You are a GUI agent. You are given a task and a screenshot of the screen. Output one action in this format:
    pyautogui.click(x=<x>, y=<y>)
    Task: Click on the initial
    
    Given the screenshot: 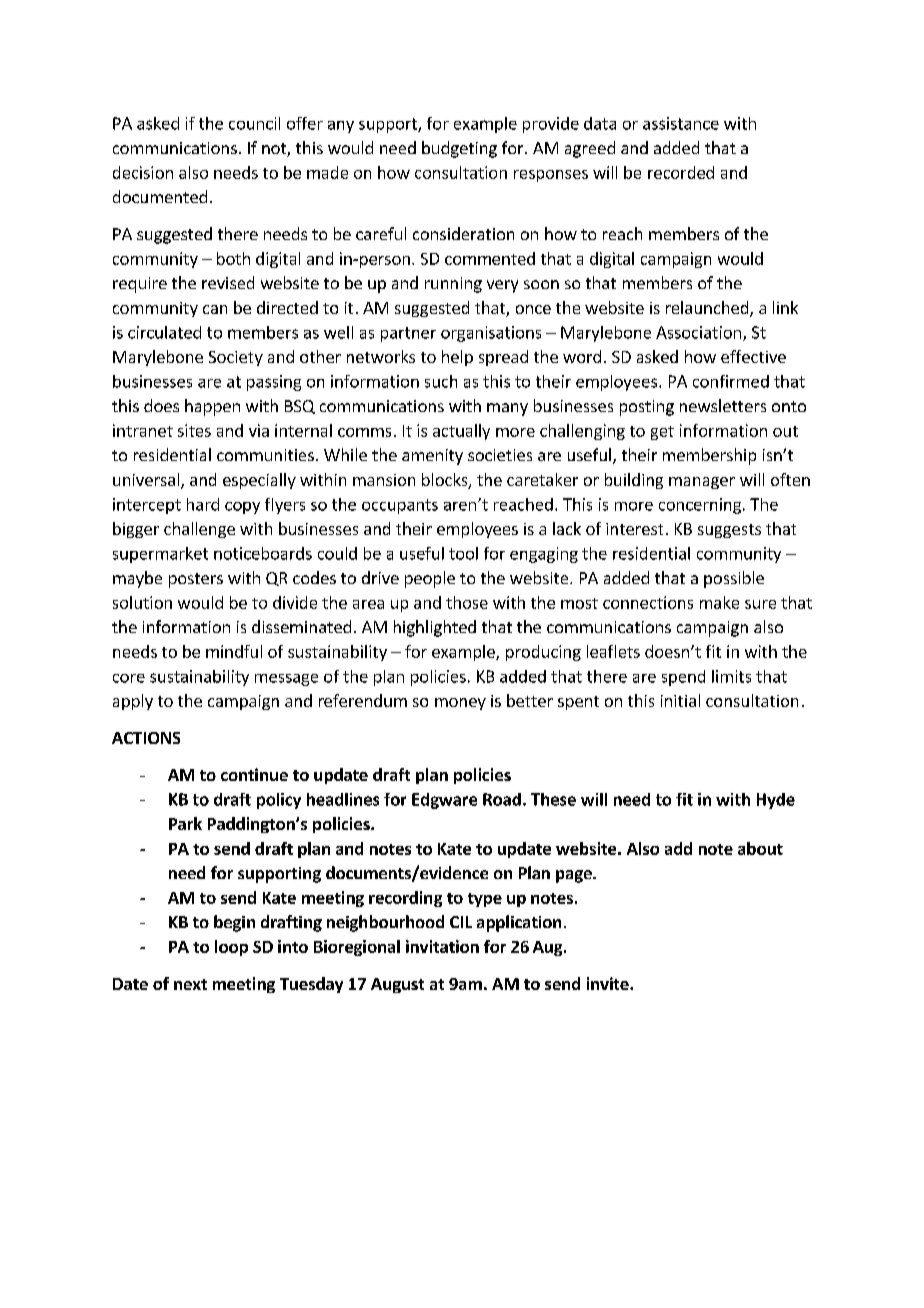 What is the action you would take?
    pyautogui.click(x=680, y=700)
